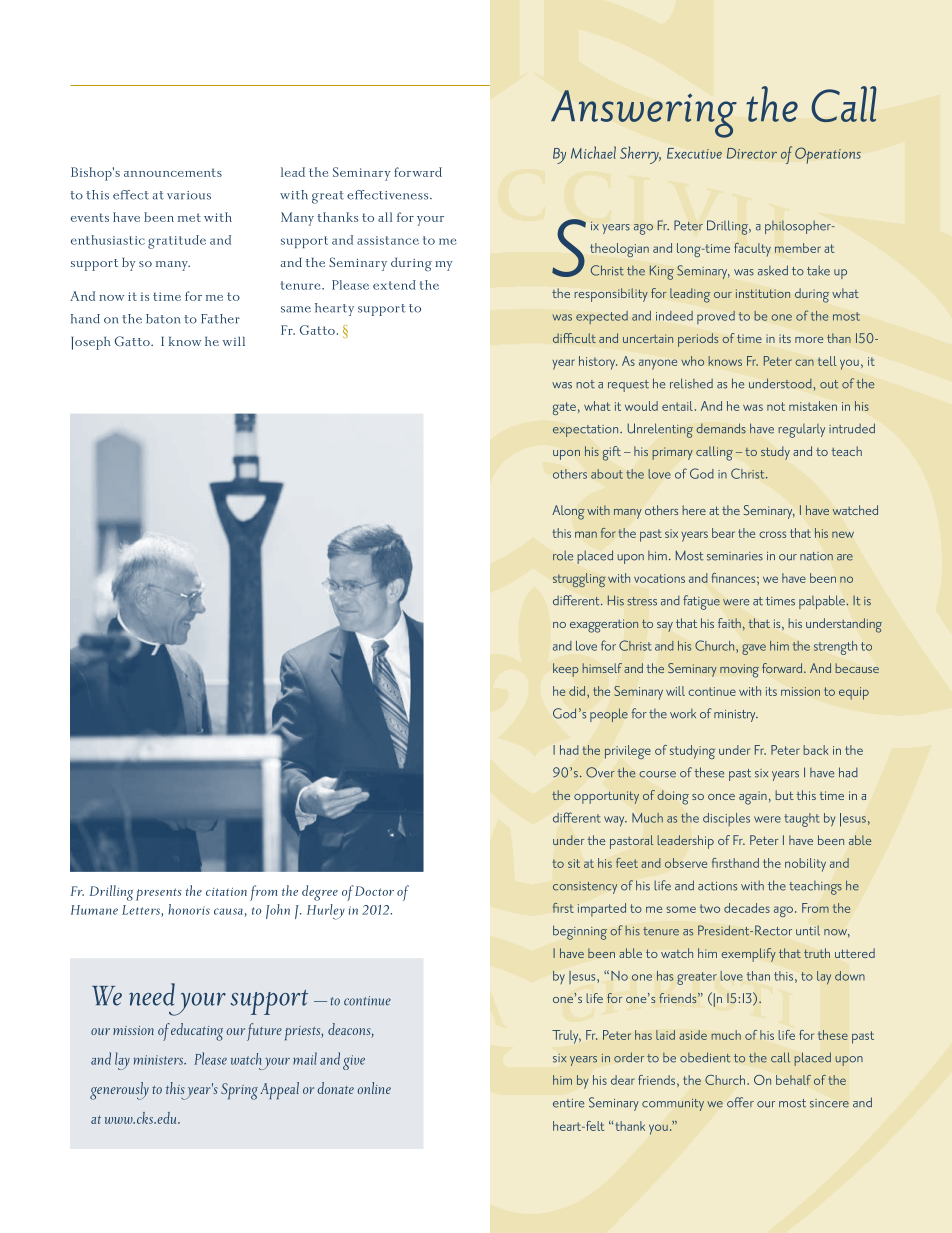 The width and height of the page is (952, 1233). Describe the element at coordinates (729, 623) in the page. I see `faith` at that location.
